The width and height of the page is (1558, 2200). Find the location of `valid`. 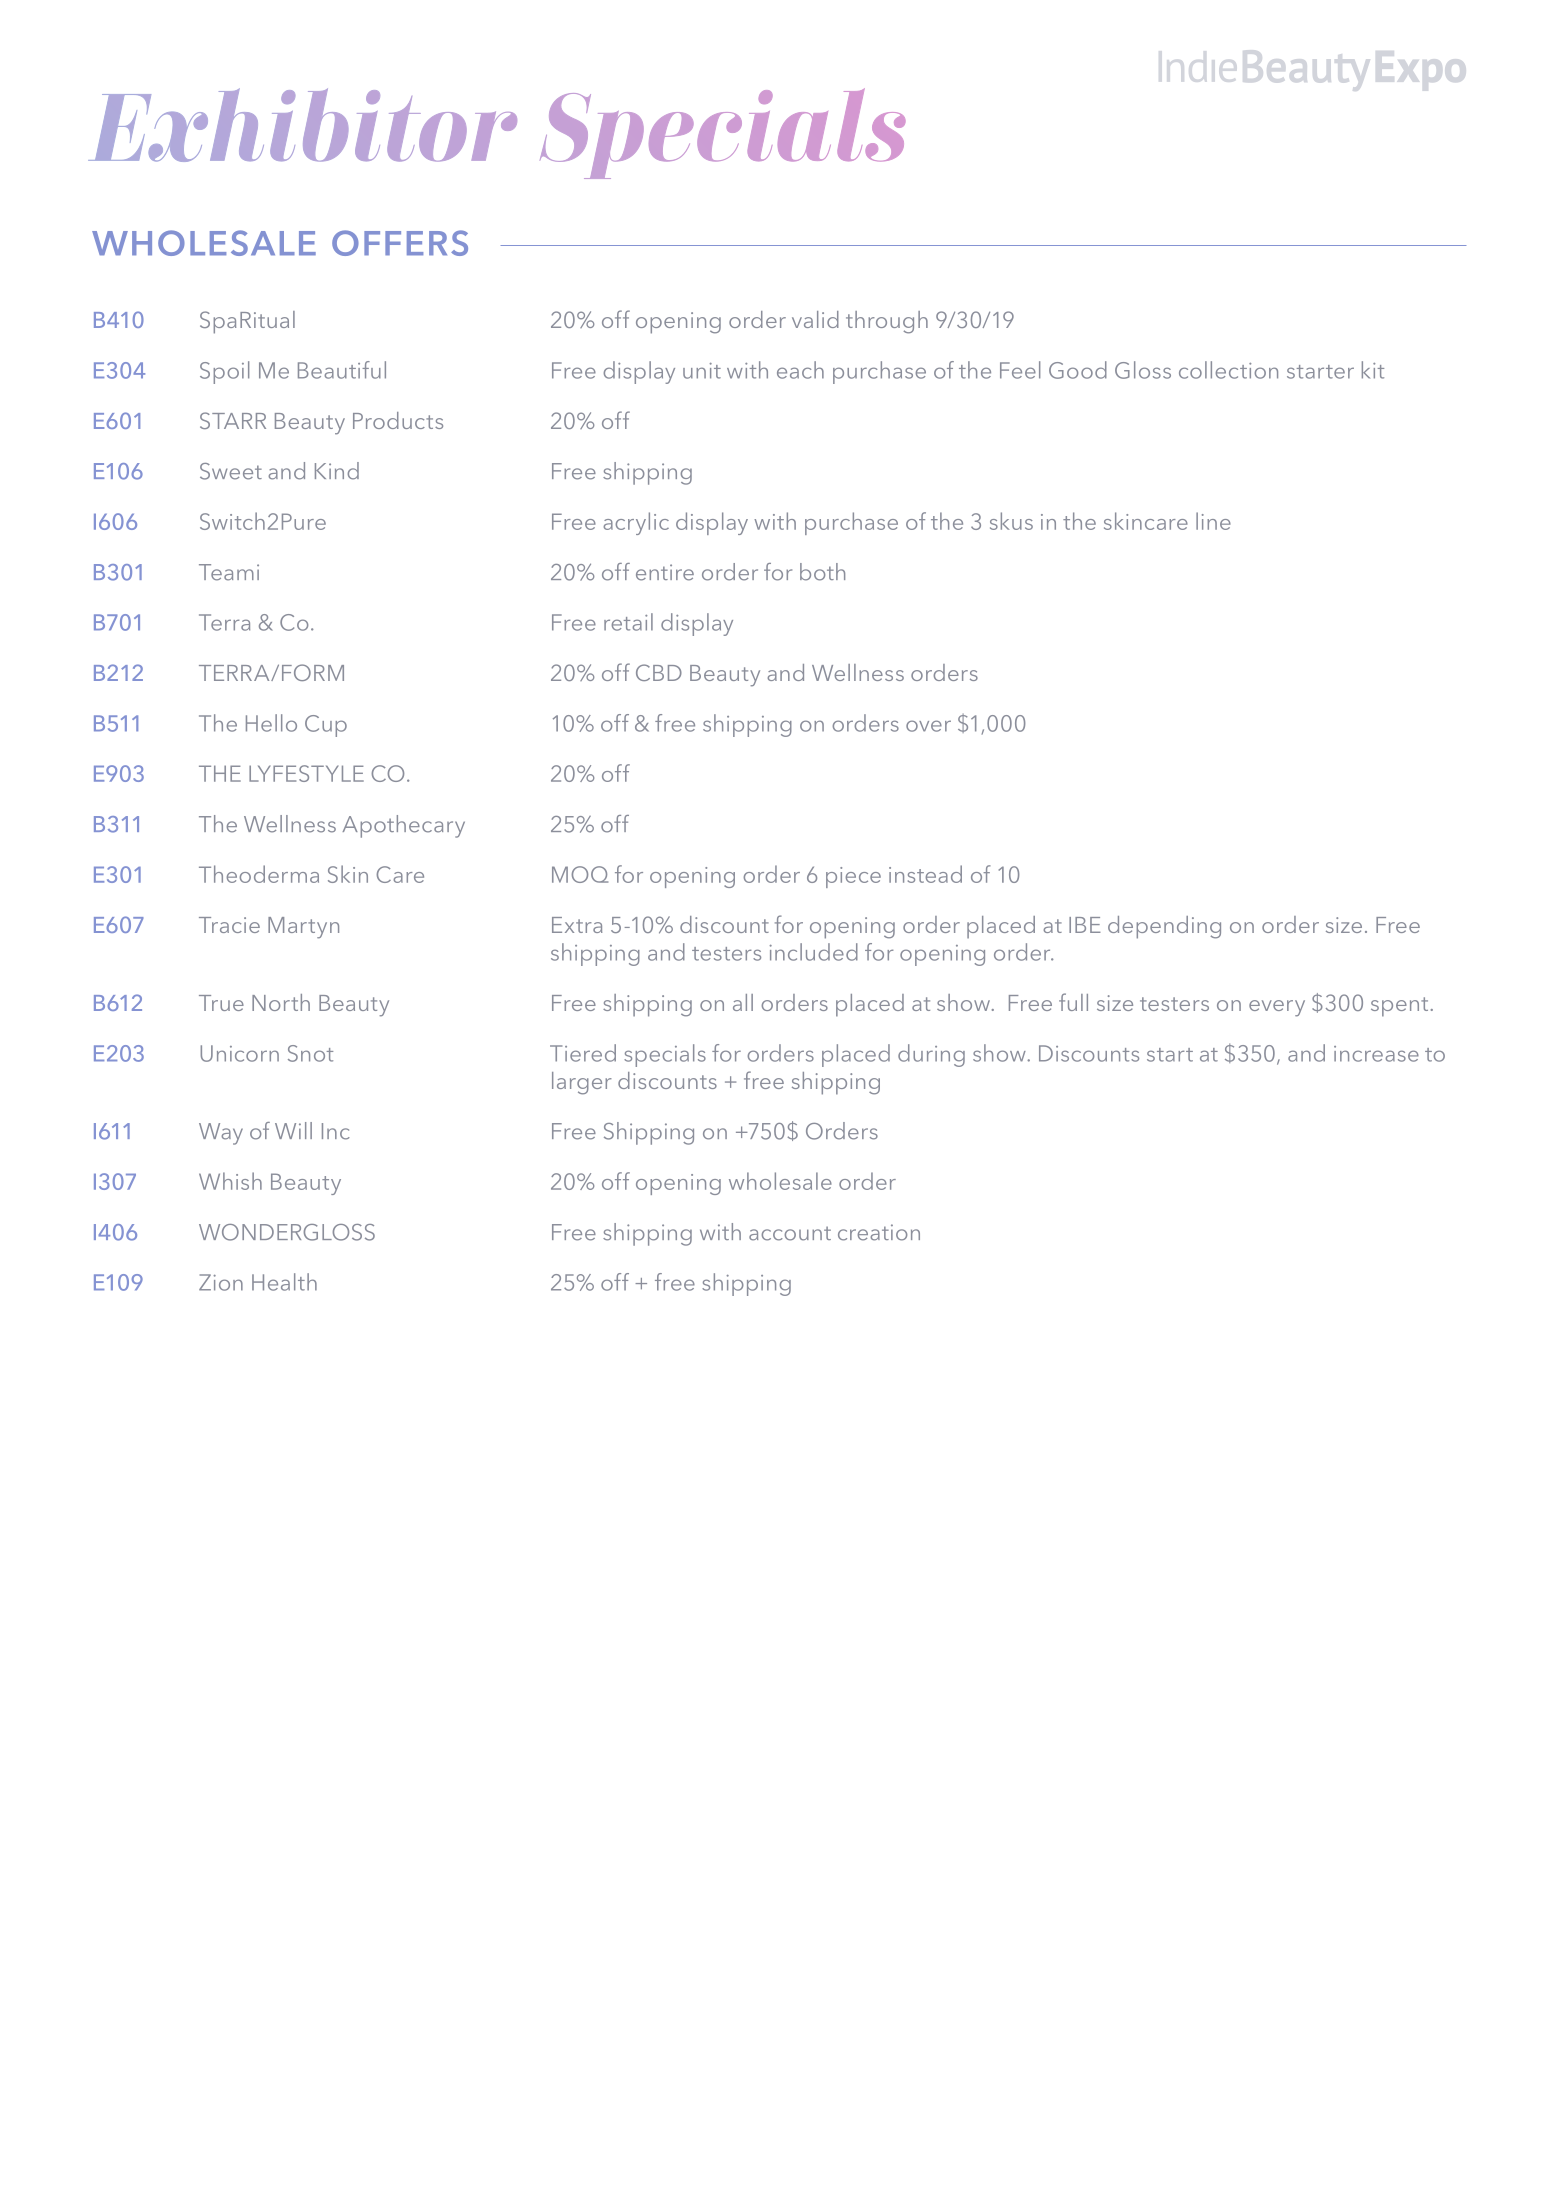

valid is located at coordinates (815, 319).
